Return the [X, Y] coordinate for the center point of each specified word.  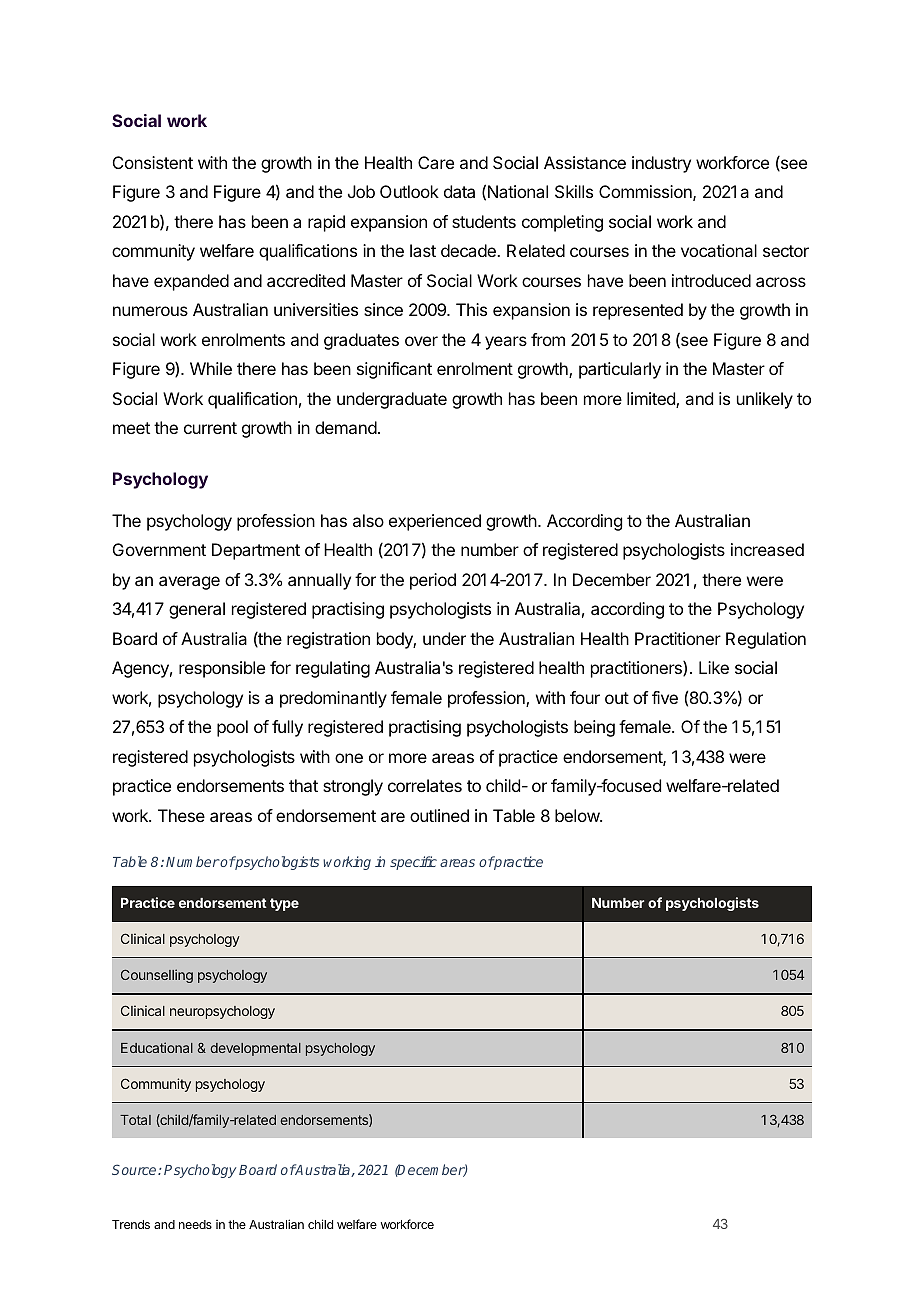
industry [661, 164]
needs [195, 1224]
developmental [256, 1049]
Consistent [153, 162]
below [578, 815]
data [459, 191]
